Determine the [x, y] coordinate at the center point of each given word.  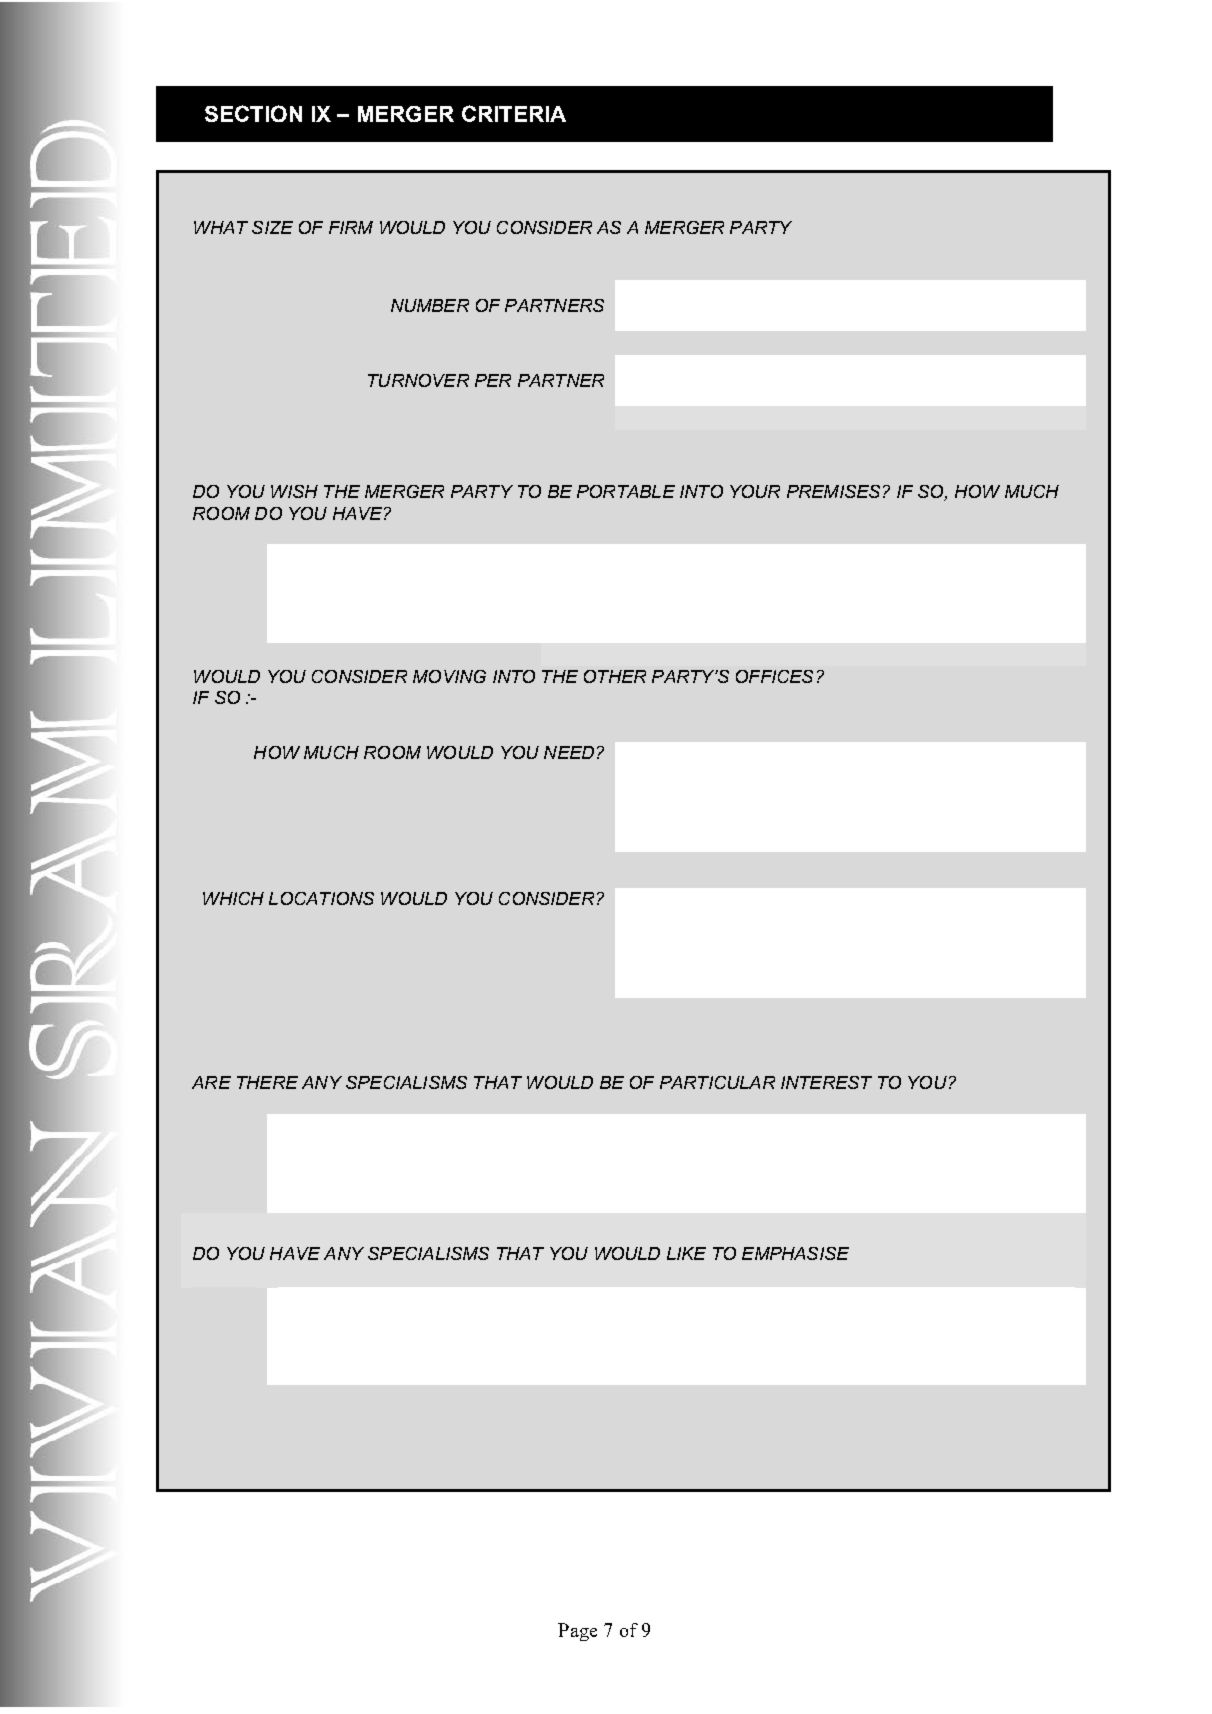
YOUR [755, 491]
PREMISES [833, 491]
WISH [294, 491]
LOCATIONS [321, 898]
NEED [569, 752]
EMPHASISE [795, 1253]
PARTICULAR [717, 1082]
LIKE [686, 1253]
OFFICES [774, 676]
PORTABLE [626, 491]
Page [577, 1632]
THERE [267, 1082]
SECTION [253, 113]
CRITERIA [514, 113]
